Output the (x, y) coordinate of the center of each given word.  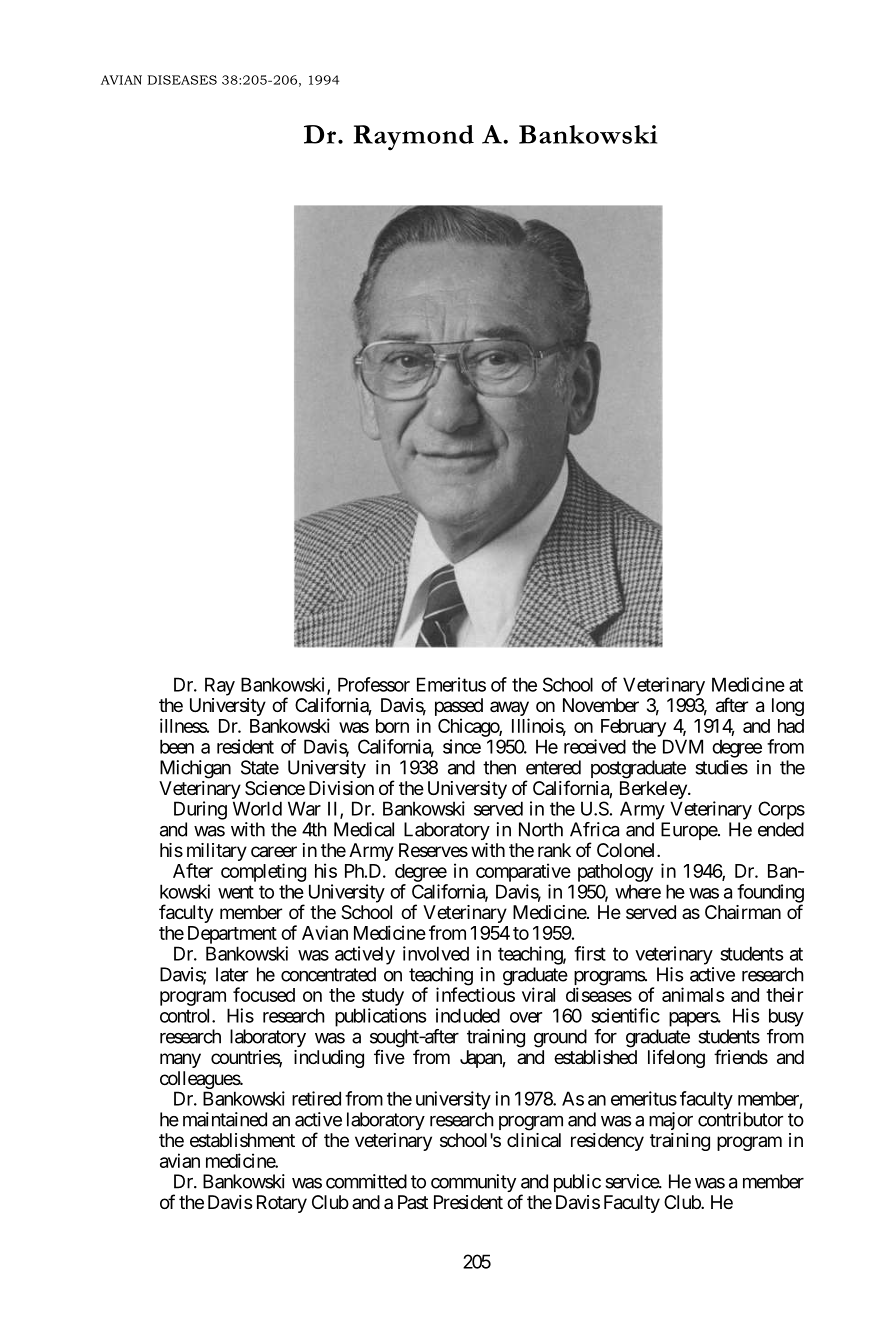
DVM (683, 746)
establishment (242, 1140)
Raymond (414, 138)
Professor (374, 684)
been (177, 746)
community (473, 1183)
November (601, 705)
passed (459, 708)
